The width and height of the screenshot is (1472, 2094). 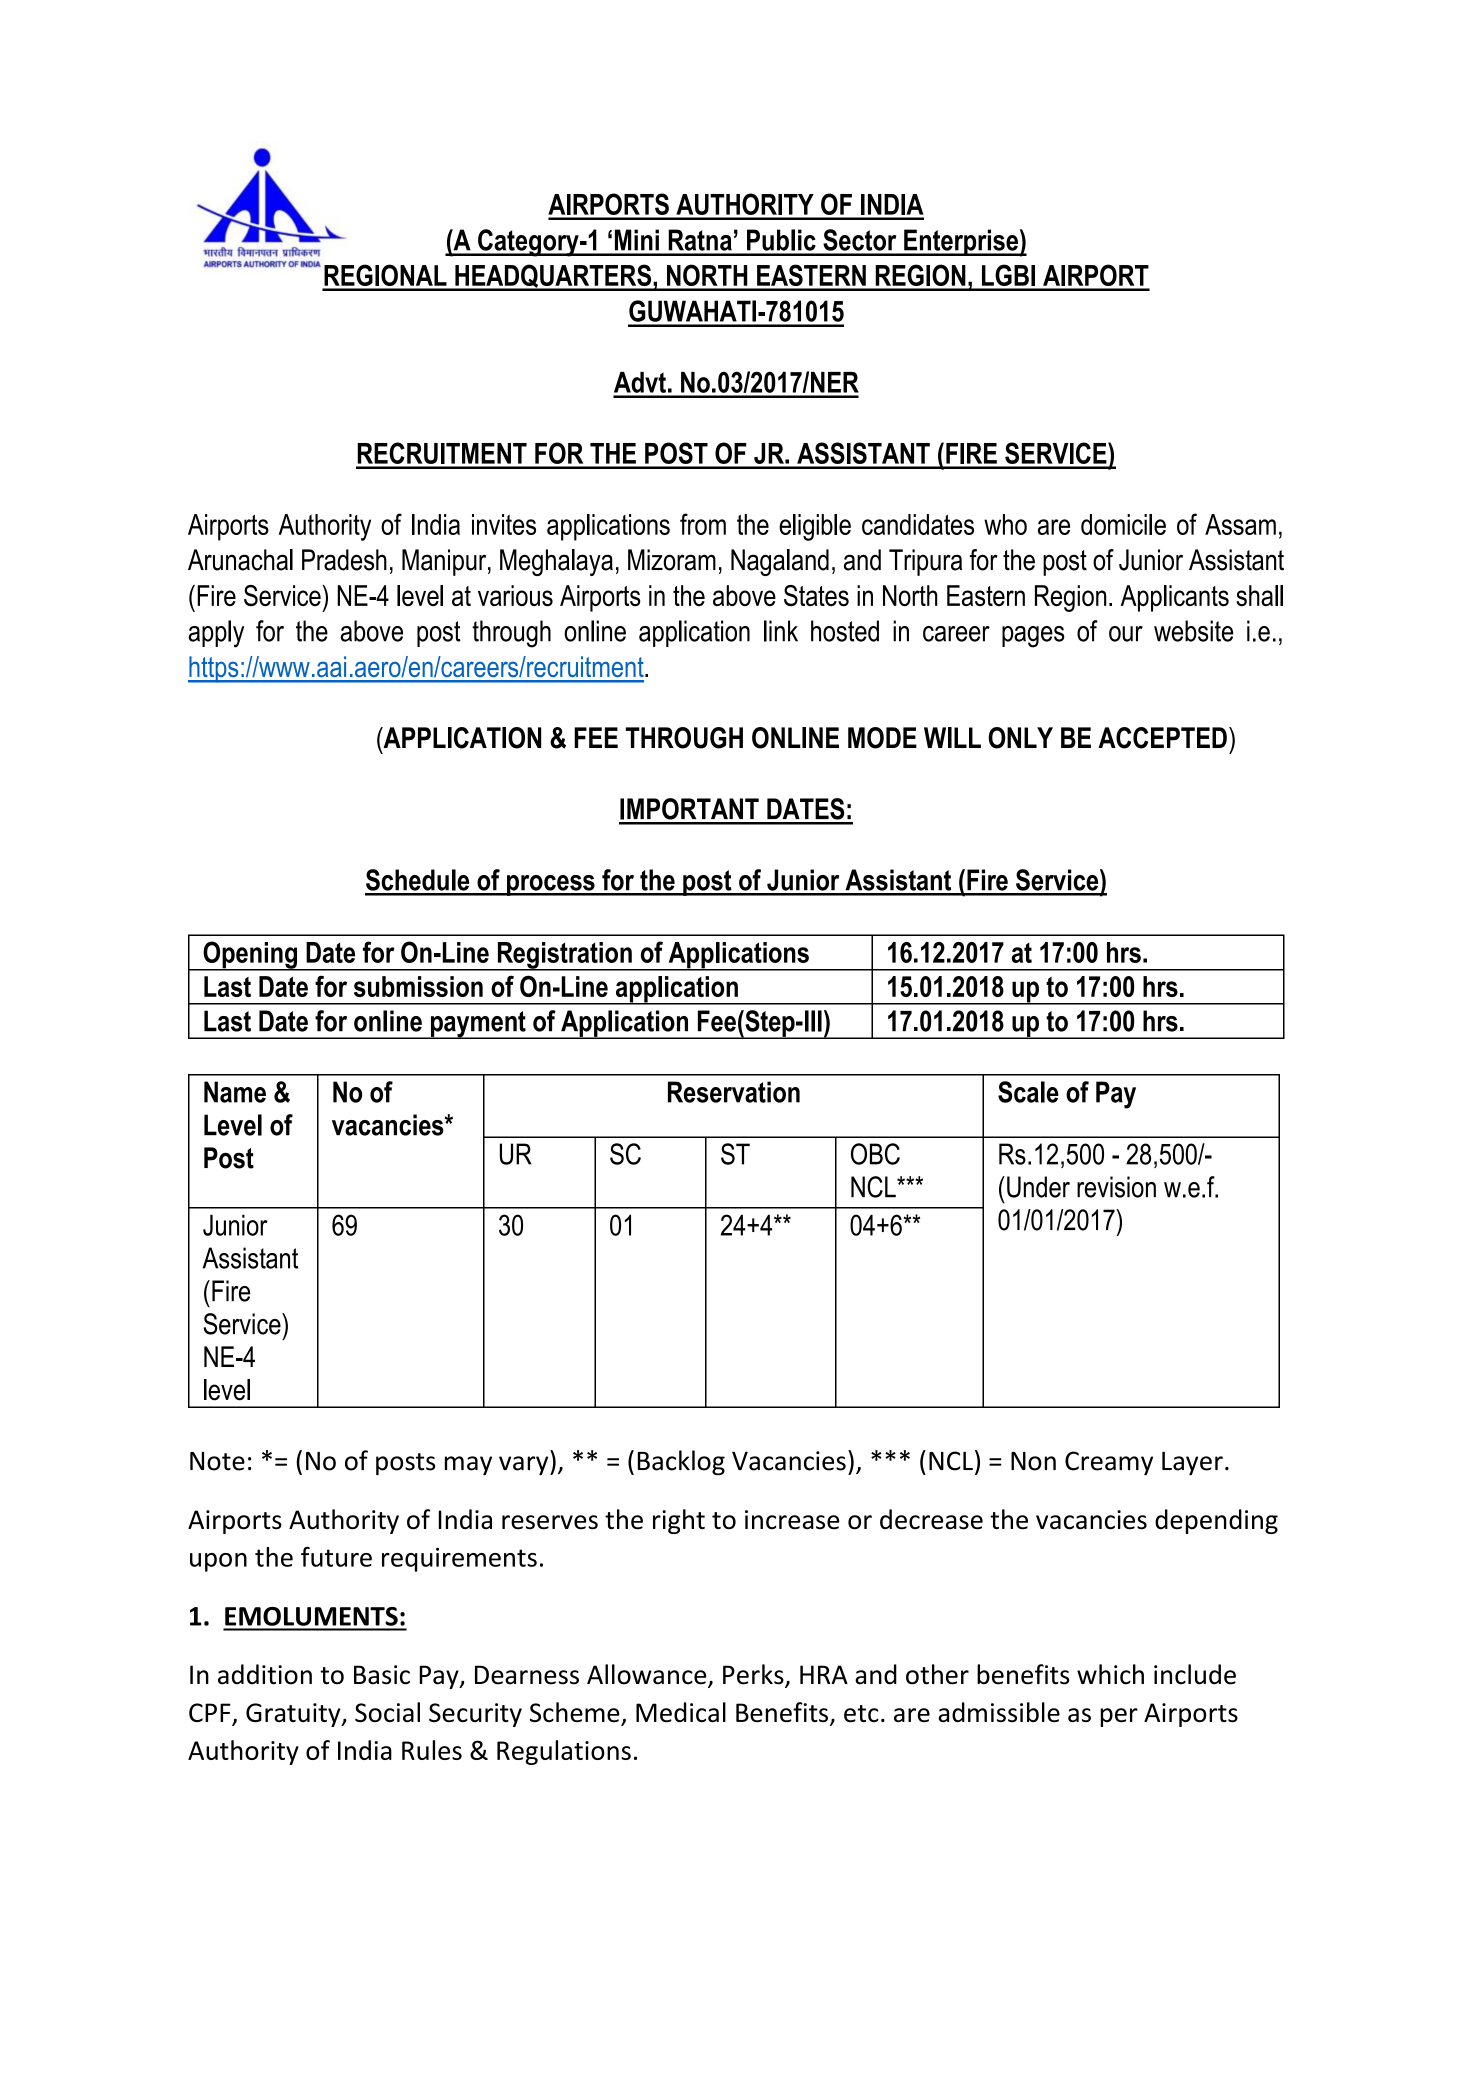 I want to click on Social, so click(x=387, y=1712).
